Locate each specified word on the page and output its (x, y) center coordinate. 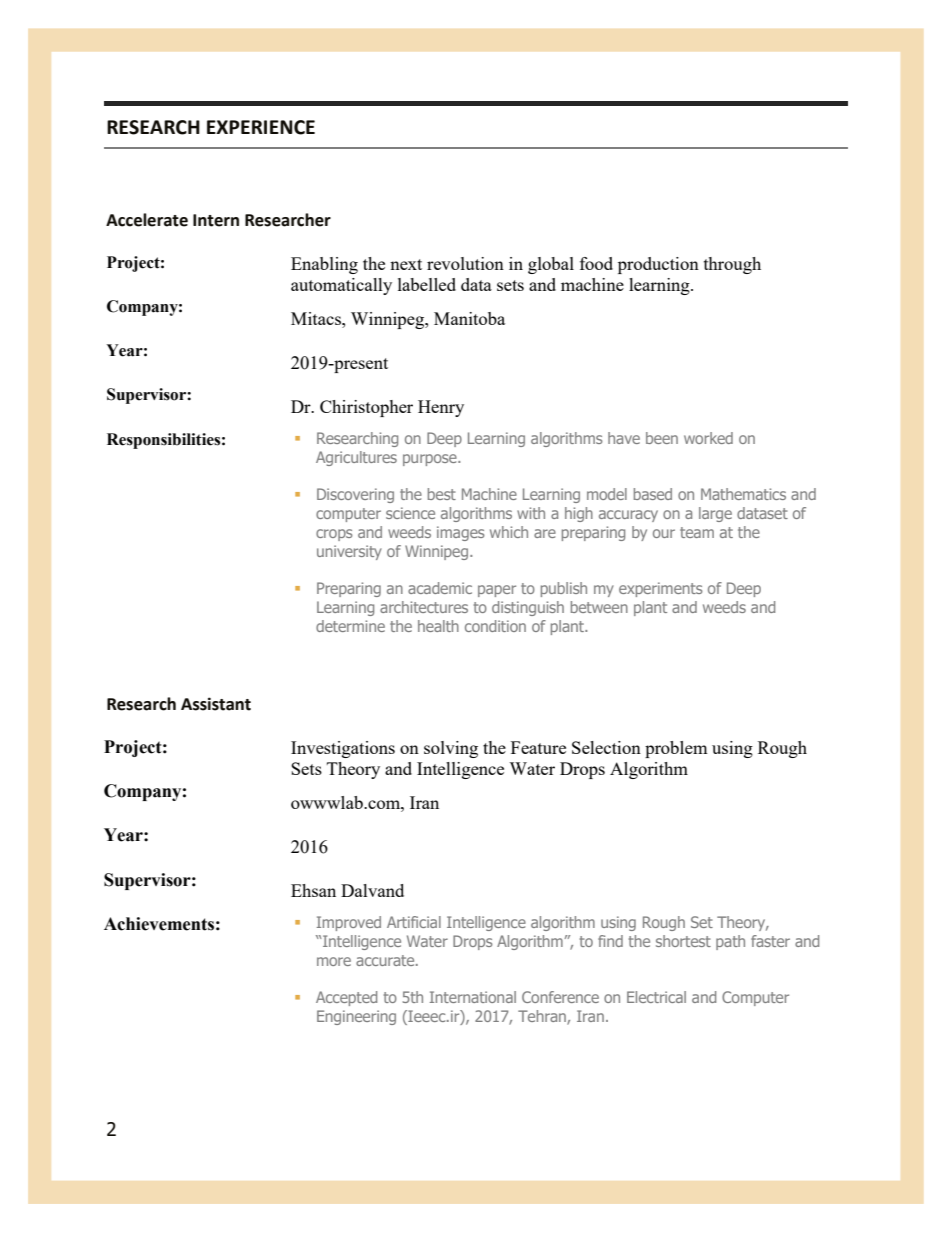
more (334, 961)
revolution (465, 263)
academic (440, 588)
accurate (386, 960)
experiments (661, 589)
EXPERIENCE (261, 127)
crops (334, 535)
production (658, 265)
